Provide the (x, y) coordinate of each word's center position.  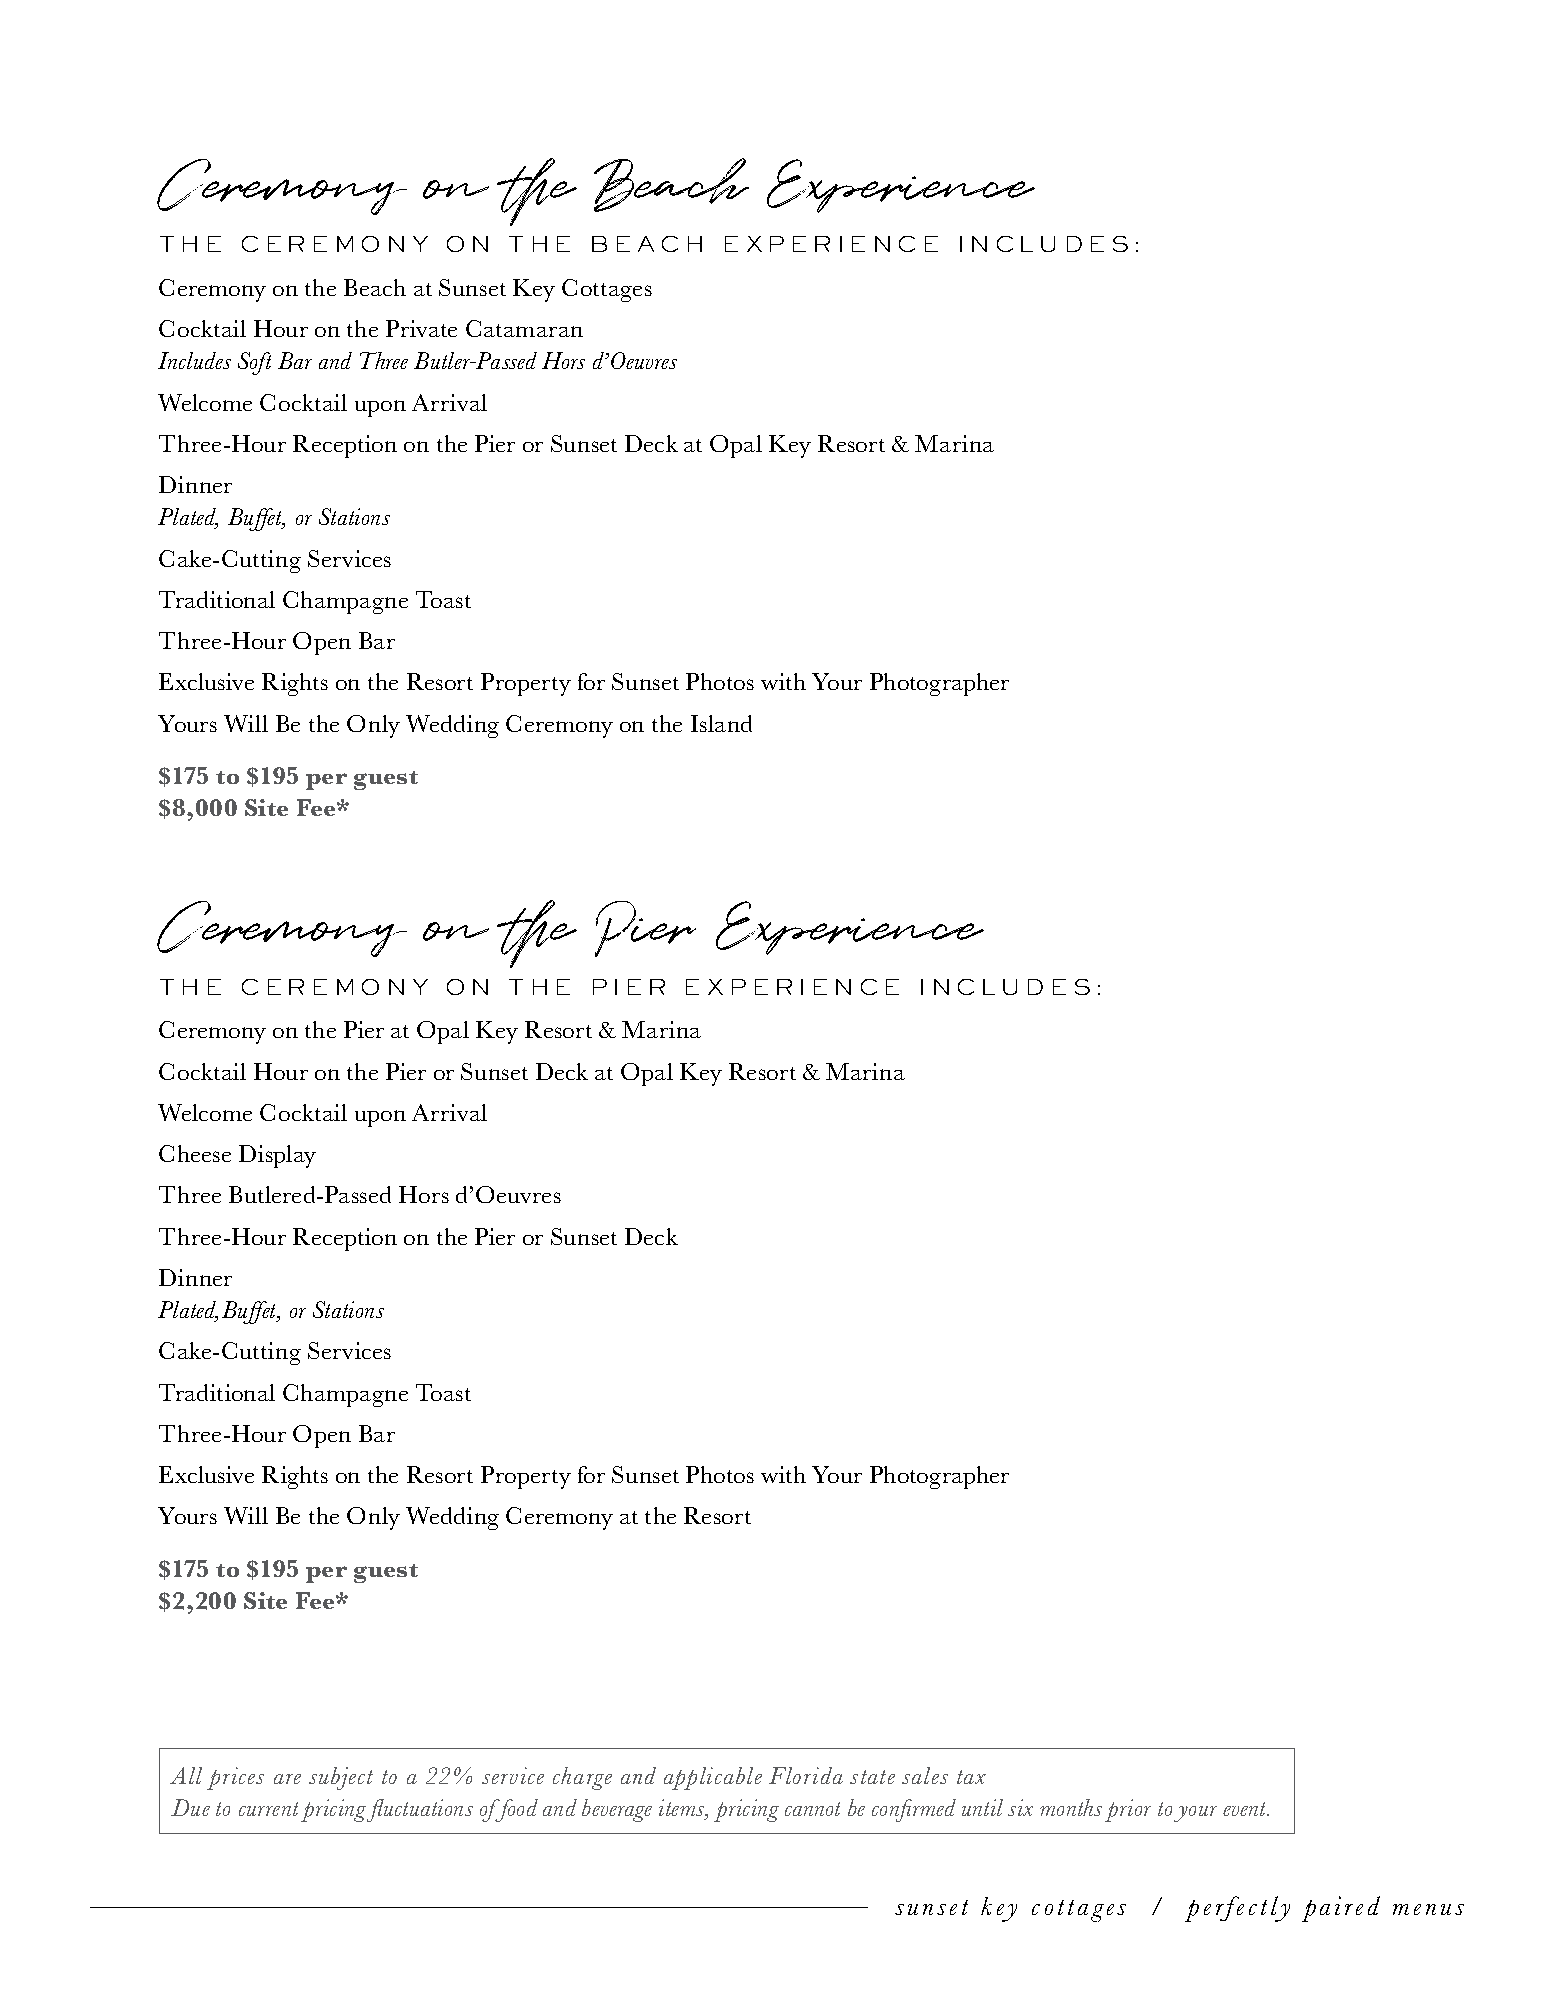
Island (721, 723)
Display (277, 1156)
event (1246, 1809)
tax (971, 1777)
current (268, 1809)
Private (421, 328)
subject (341, 1778)
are (287, 1779)
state (872, 1777)
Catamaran (524, 328)
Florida (806, 1775)
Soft (254, 363)
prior (1128, 1810)
